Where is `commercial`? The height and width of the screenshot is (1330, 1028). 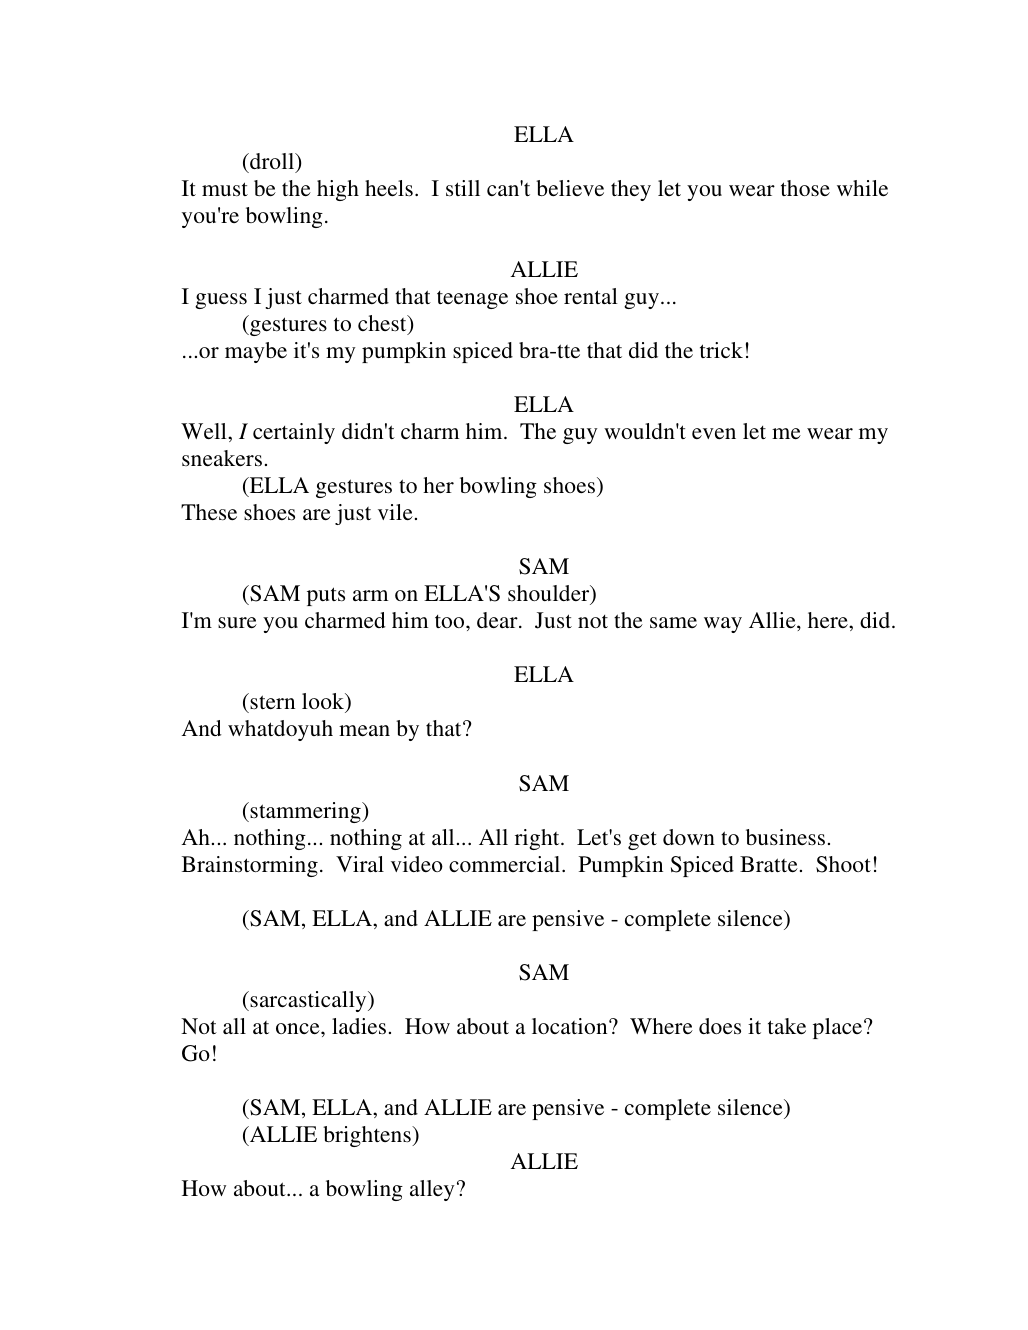 commercial is located at coordinates (506, 864).
